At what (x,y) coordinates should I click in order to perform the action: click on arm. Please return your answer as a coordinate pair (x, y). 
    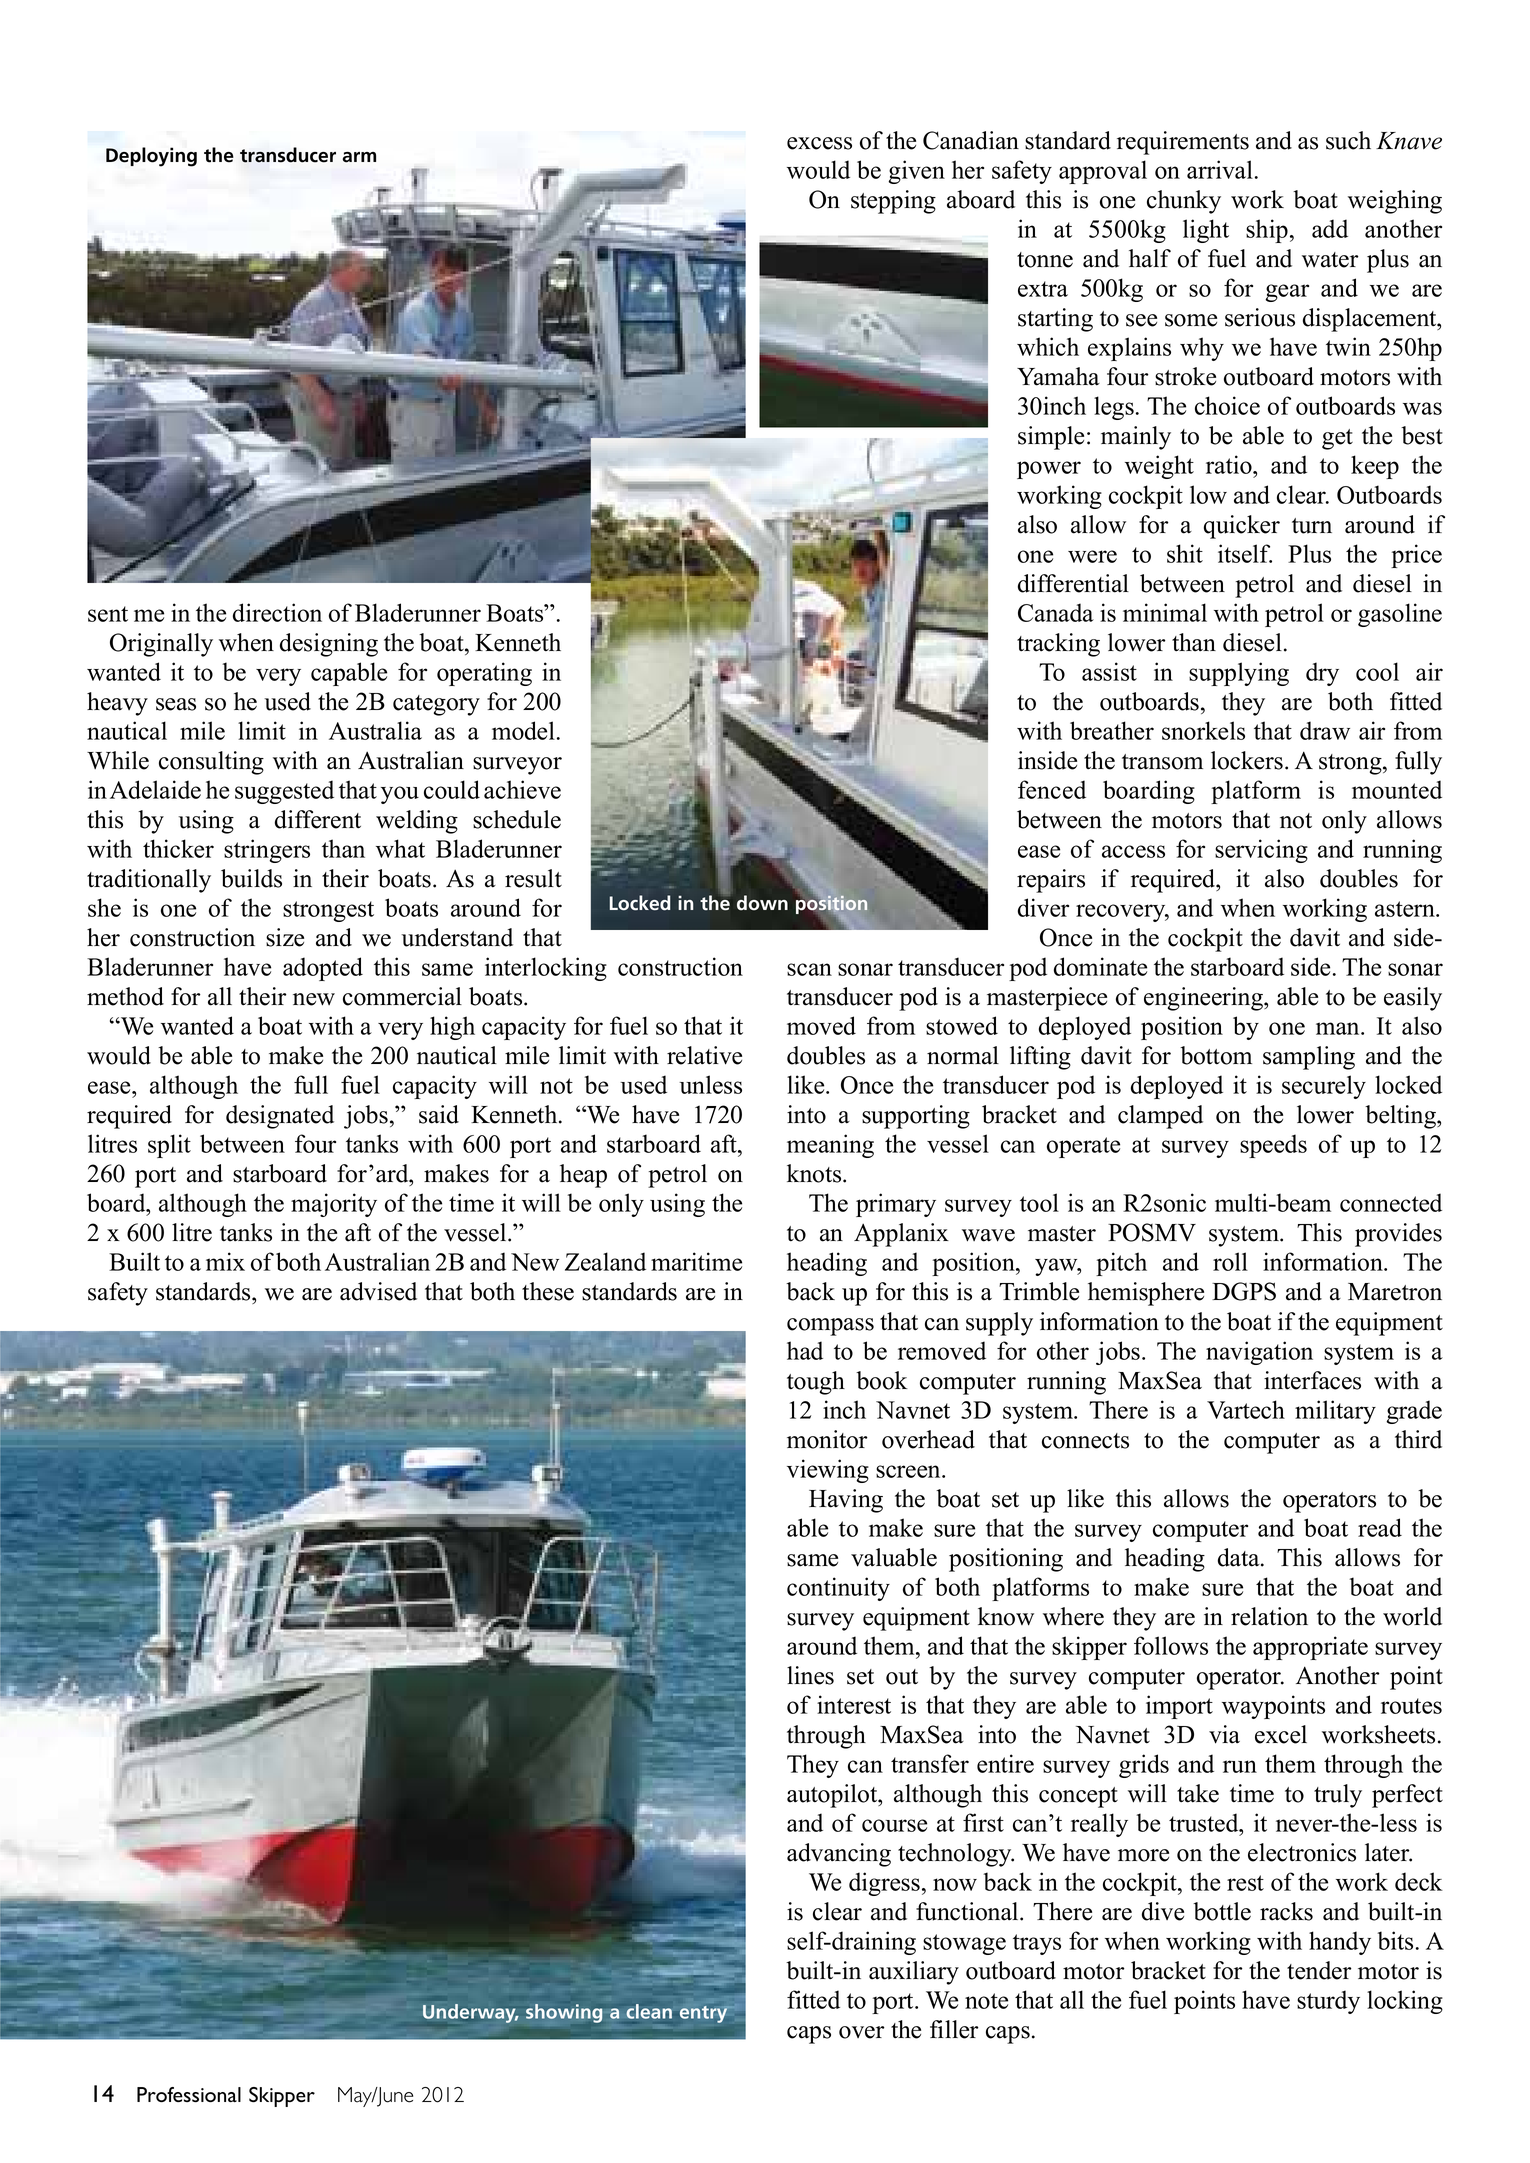
    Looking at the image, I should click on (359, 157).
